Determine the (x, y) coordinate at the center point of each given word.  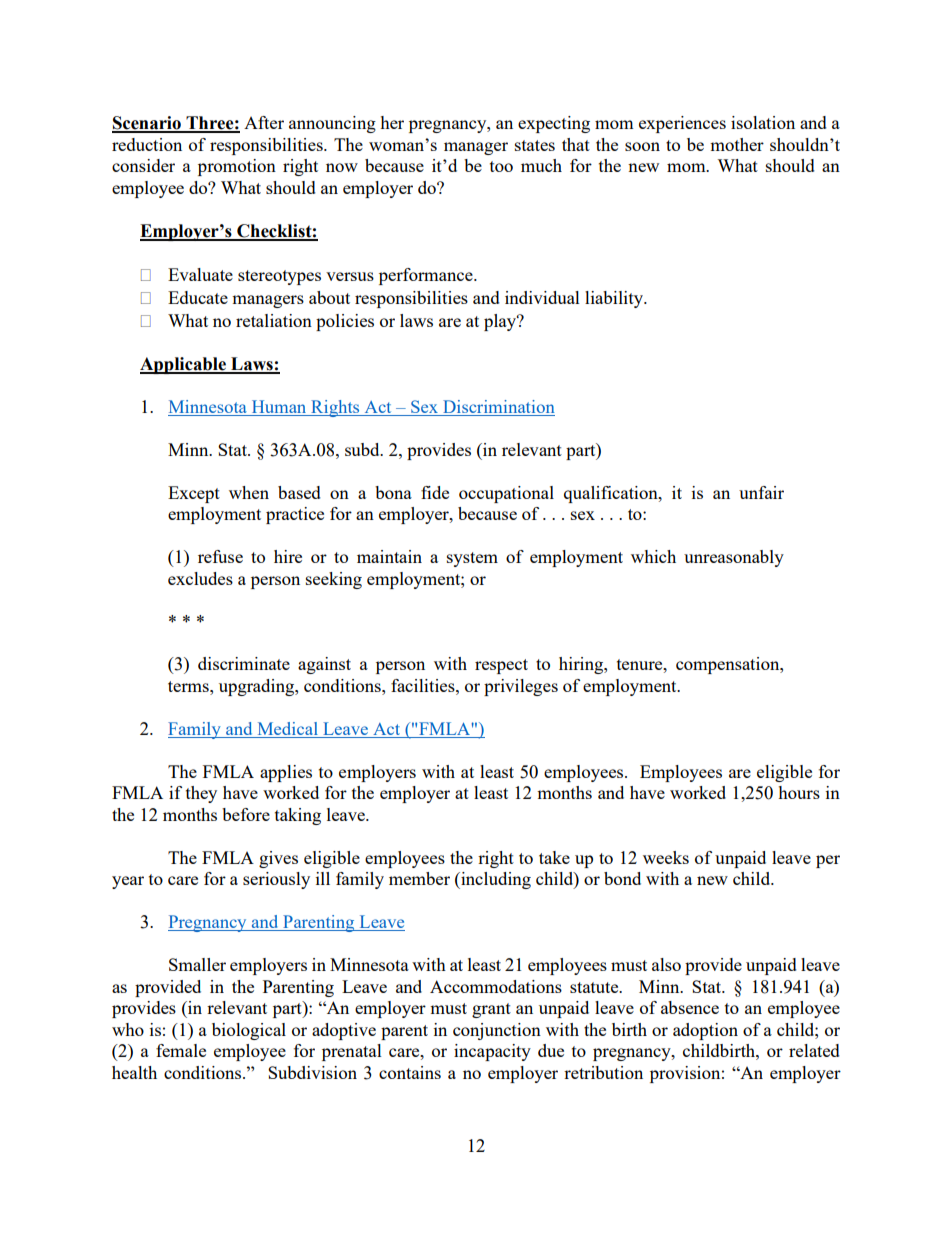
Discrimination (499, 406)
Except (194, 494)
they (201, 794)
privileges (521, 687)
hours (799, 792)
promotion (237, 167)
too (501, 166)
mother (737, 144)
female (181, 1050)
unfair (761, 492)
